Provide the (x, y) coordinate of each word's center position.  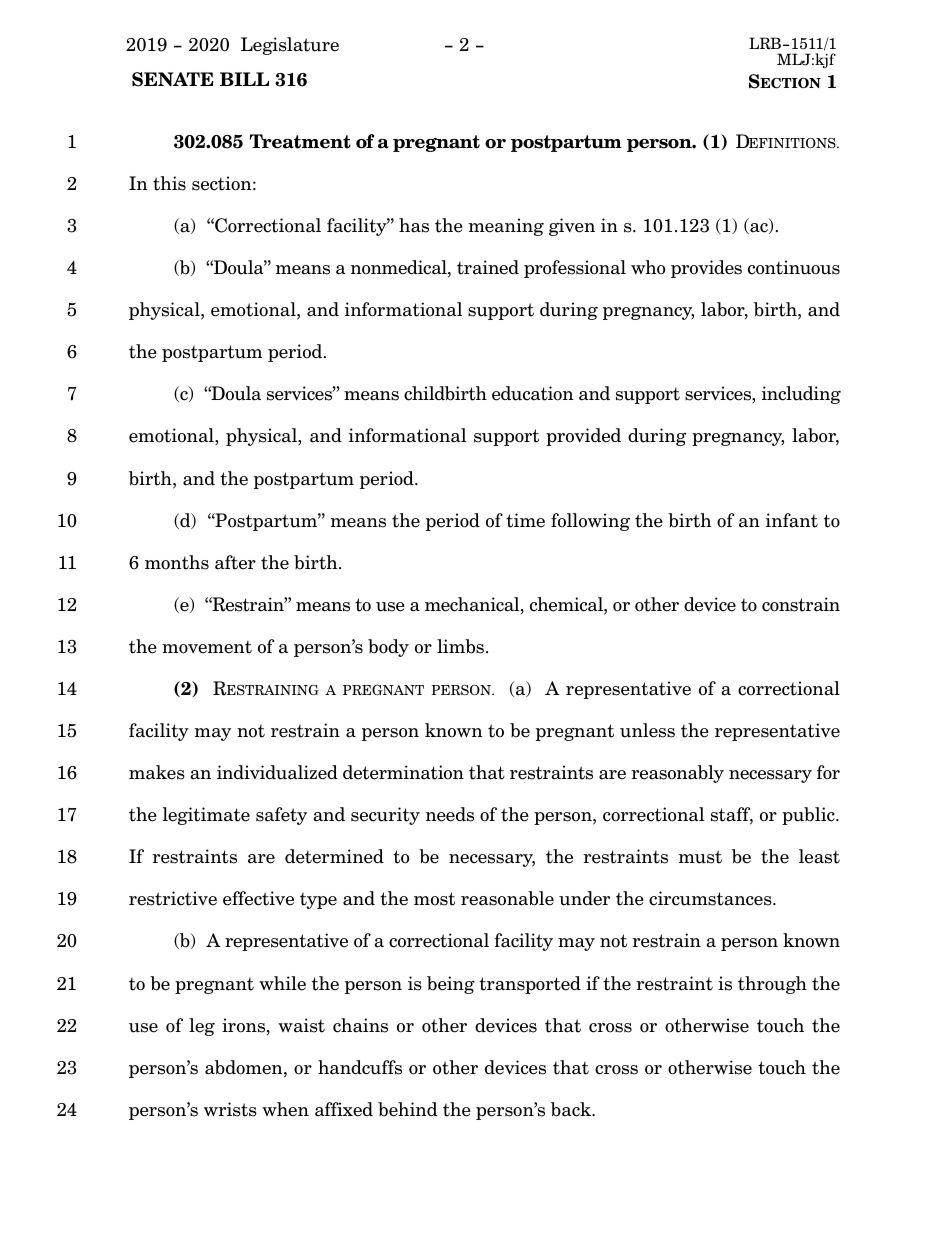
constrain (801, 604)
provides (706, 269)
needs (450, 814)
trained (488, 267)
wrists (230, 1109)
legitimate (206, 816)
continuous (794, 267)
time (525, 520)
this (169, 183)
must (700, 857)
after (235, 562)
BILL (244, 79)
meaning (506, 227)
